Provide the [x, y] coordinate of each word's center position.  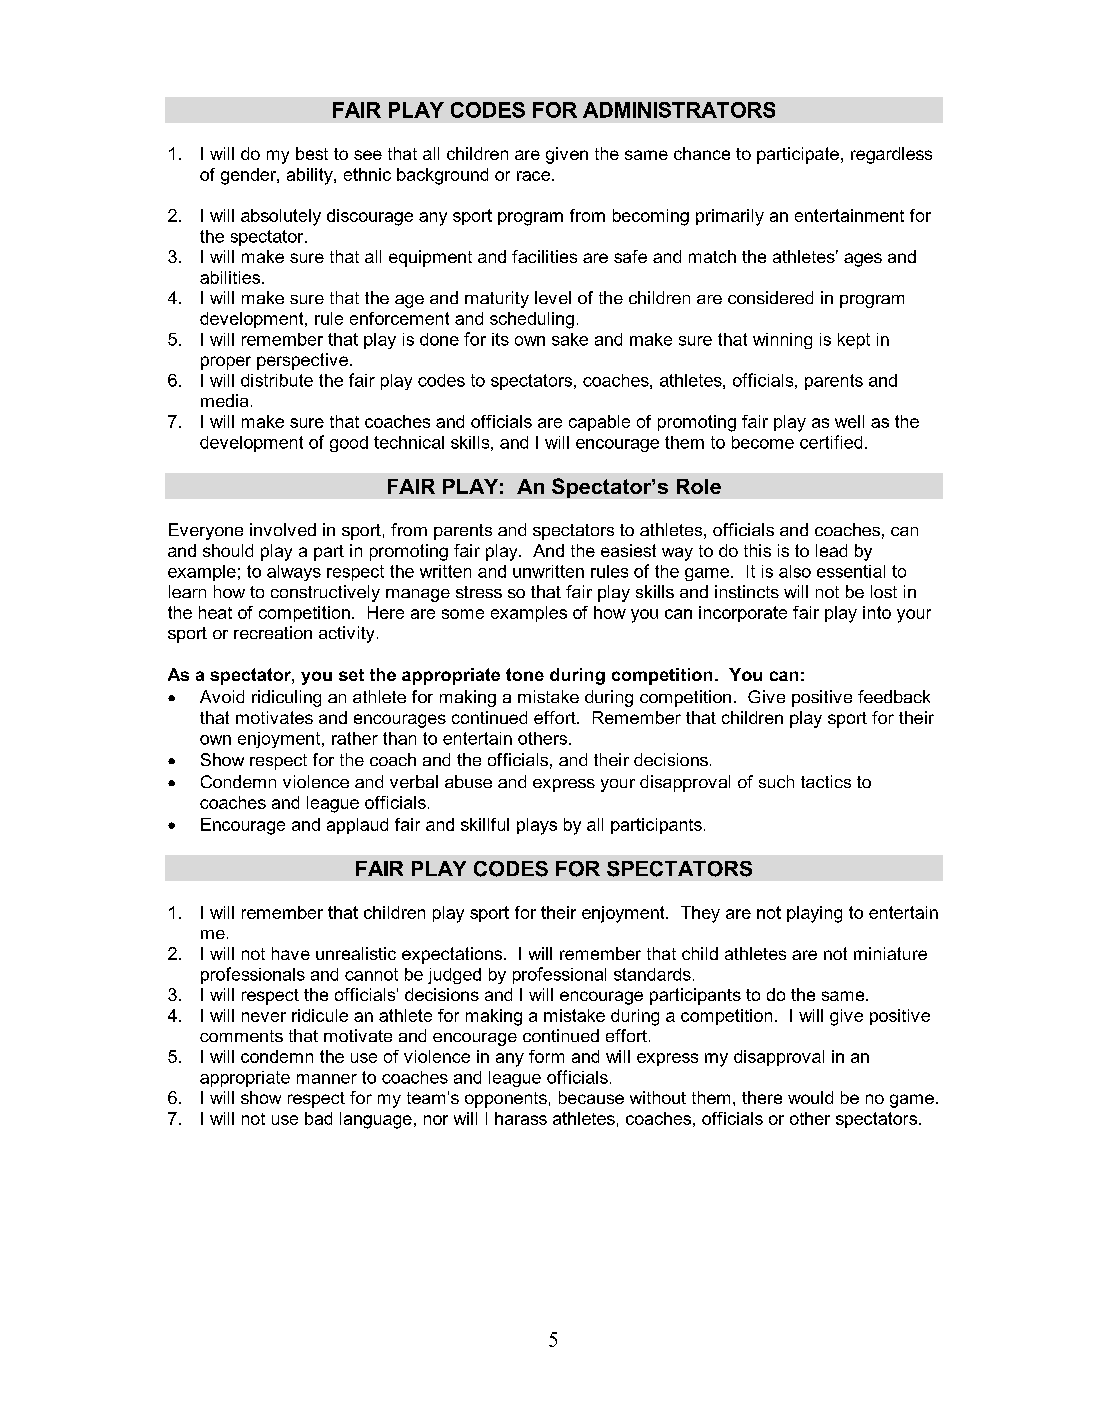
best [312, 153]
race [533, 176]
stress [479, 592]
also [795, 571]
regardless [891, 155]
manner [327, 1079]
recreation [273, 632]
